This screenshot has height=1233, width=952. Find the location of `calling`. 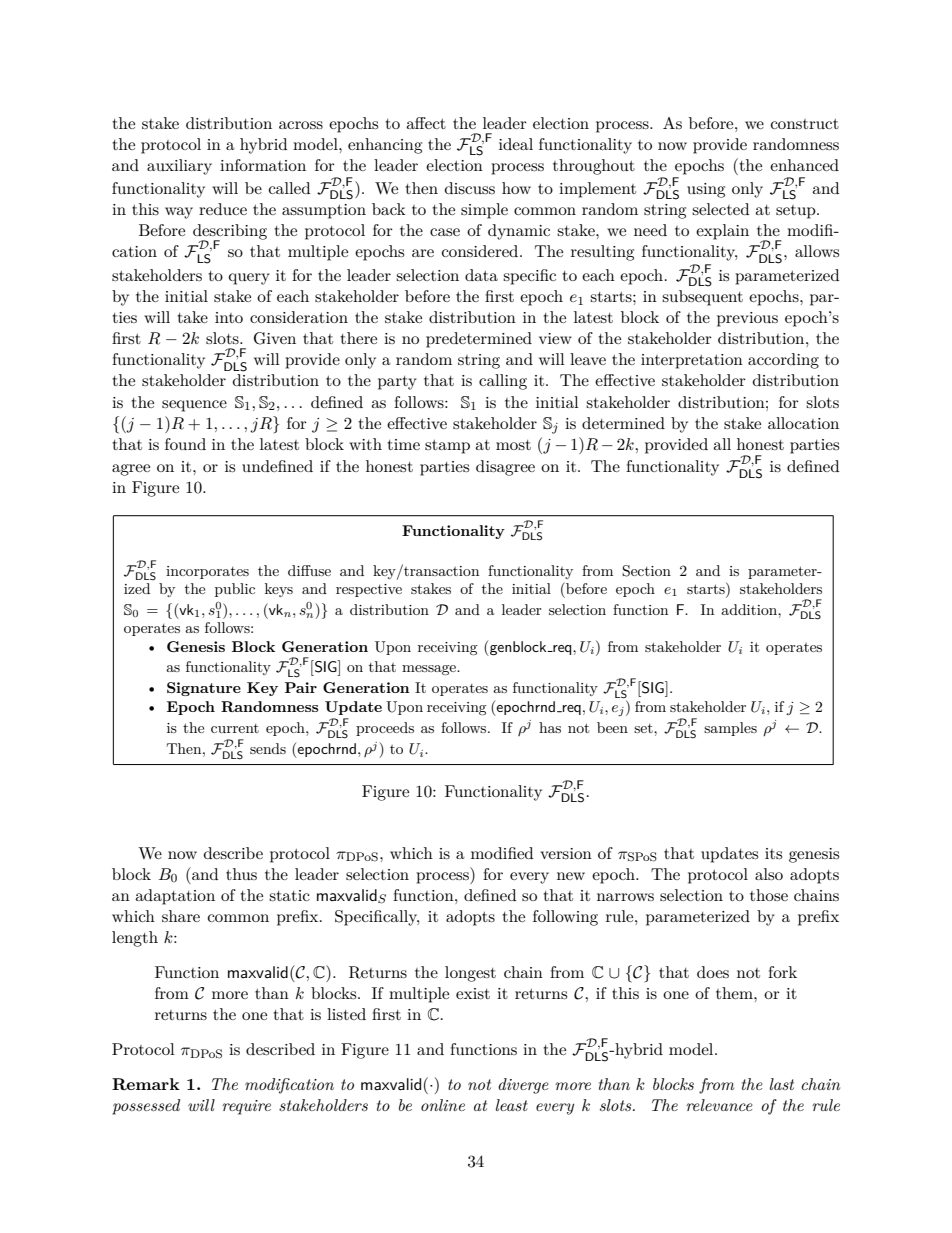

calling is located at coordinates (503, 382).
